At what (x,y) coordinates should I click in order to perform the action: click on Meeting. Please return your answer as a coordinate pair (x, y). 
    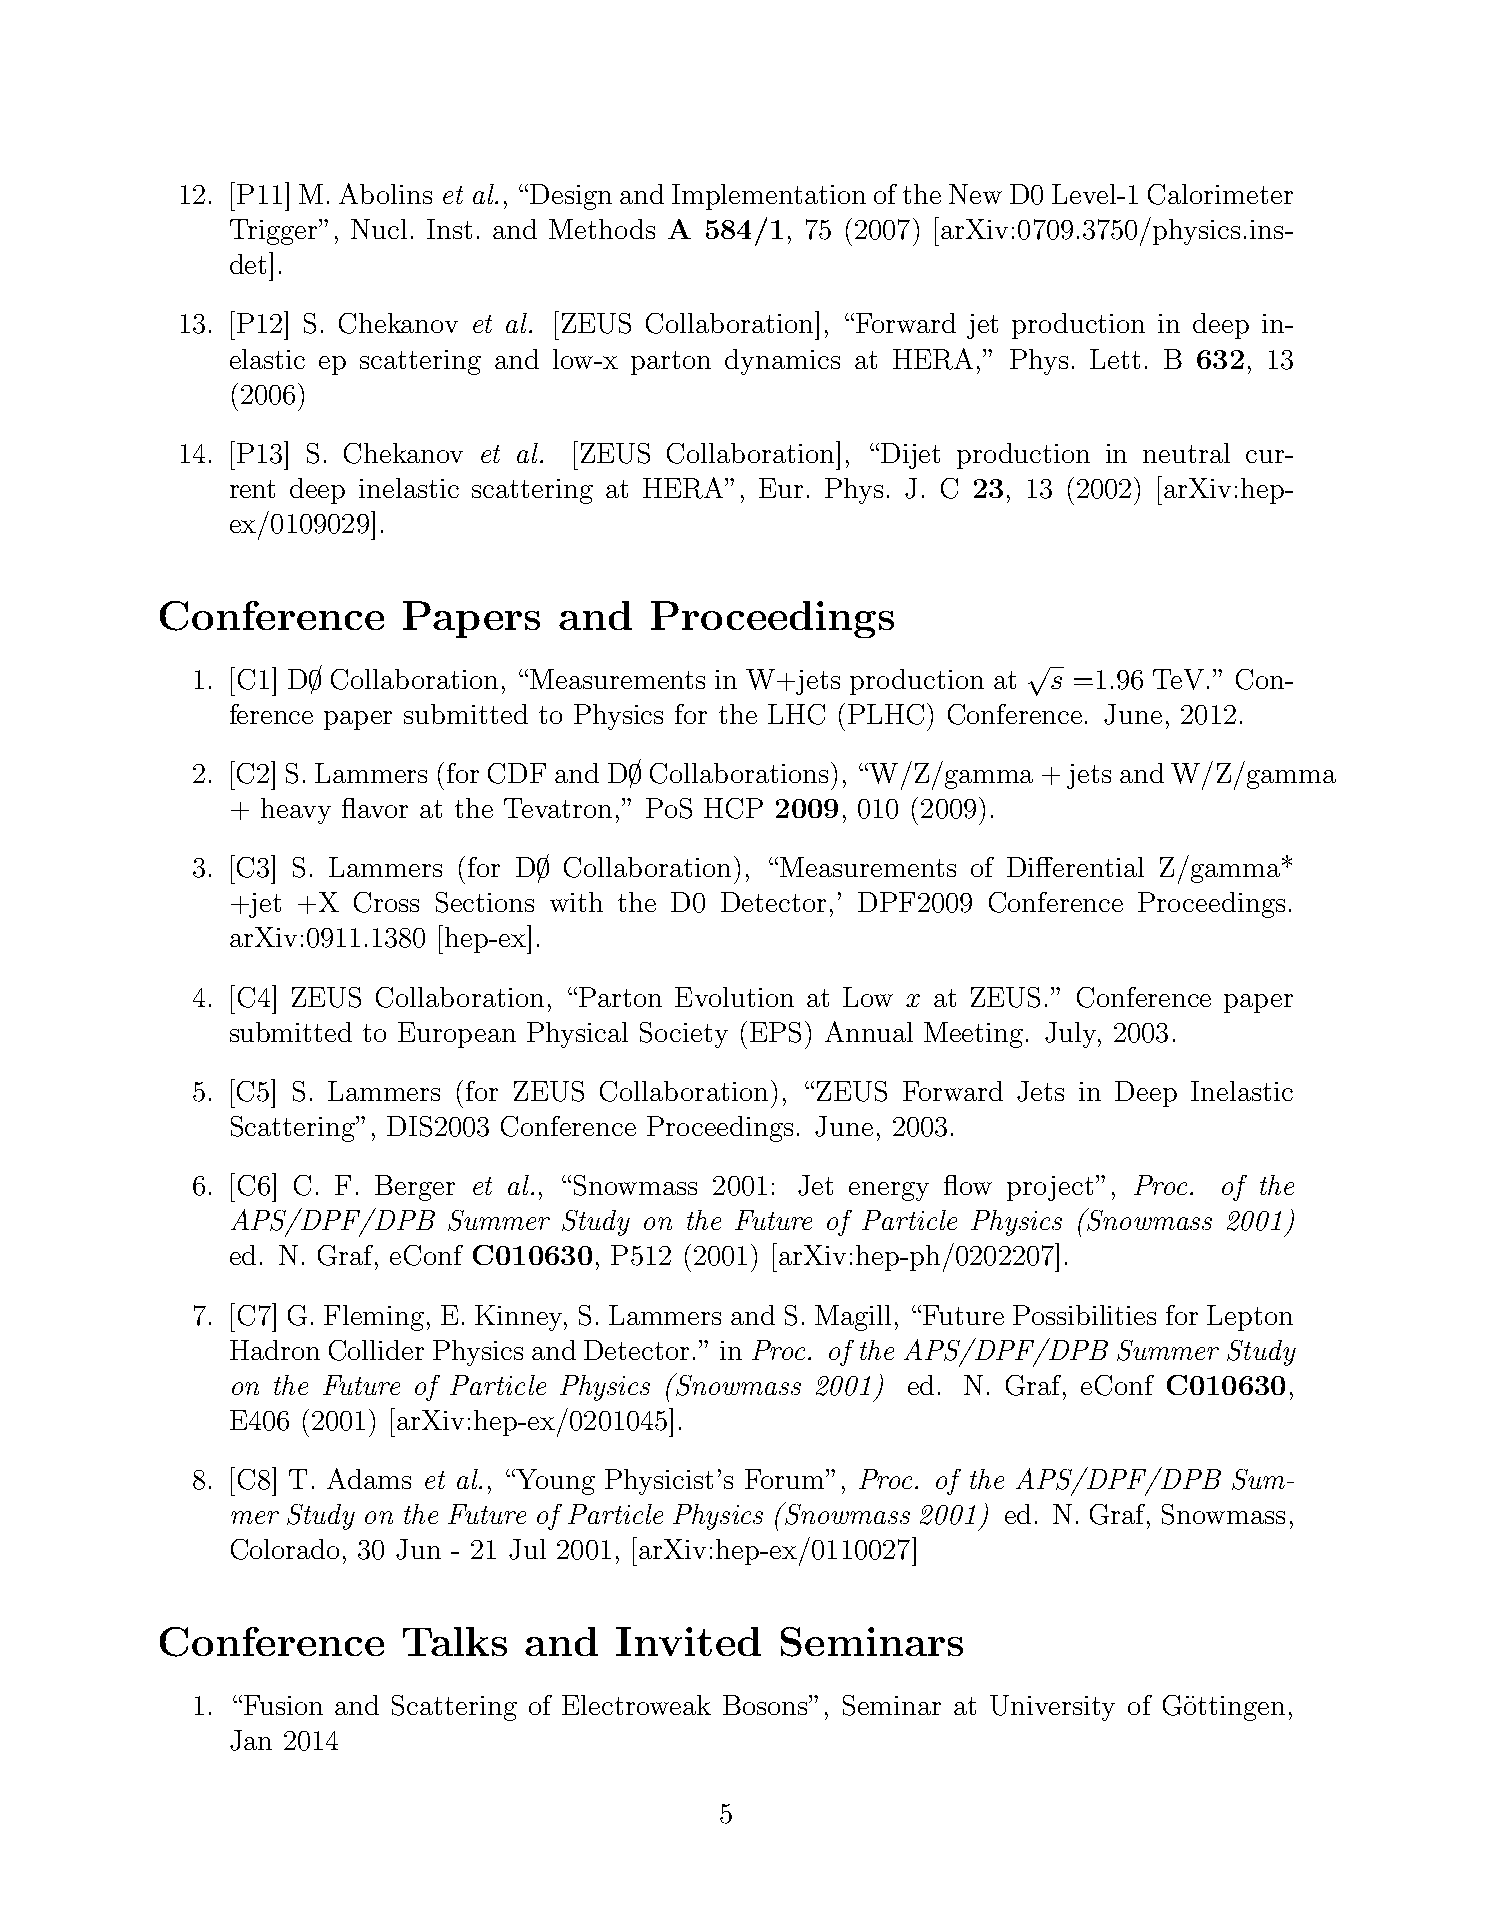
    Looking at the image, I should click on (973, 1035).
